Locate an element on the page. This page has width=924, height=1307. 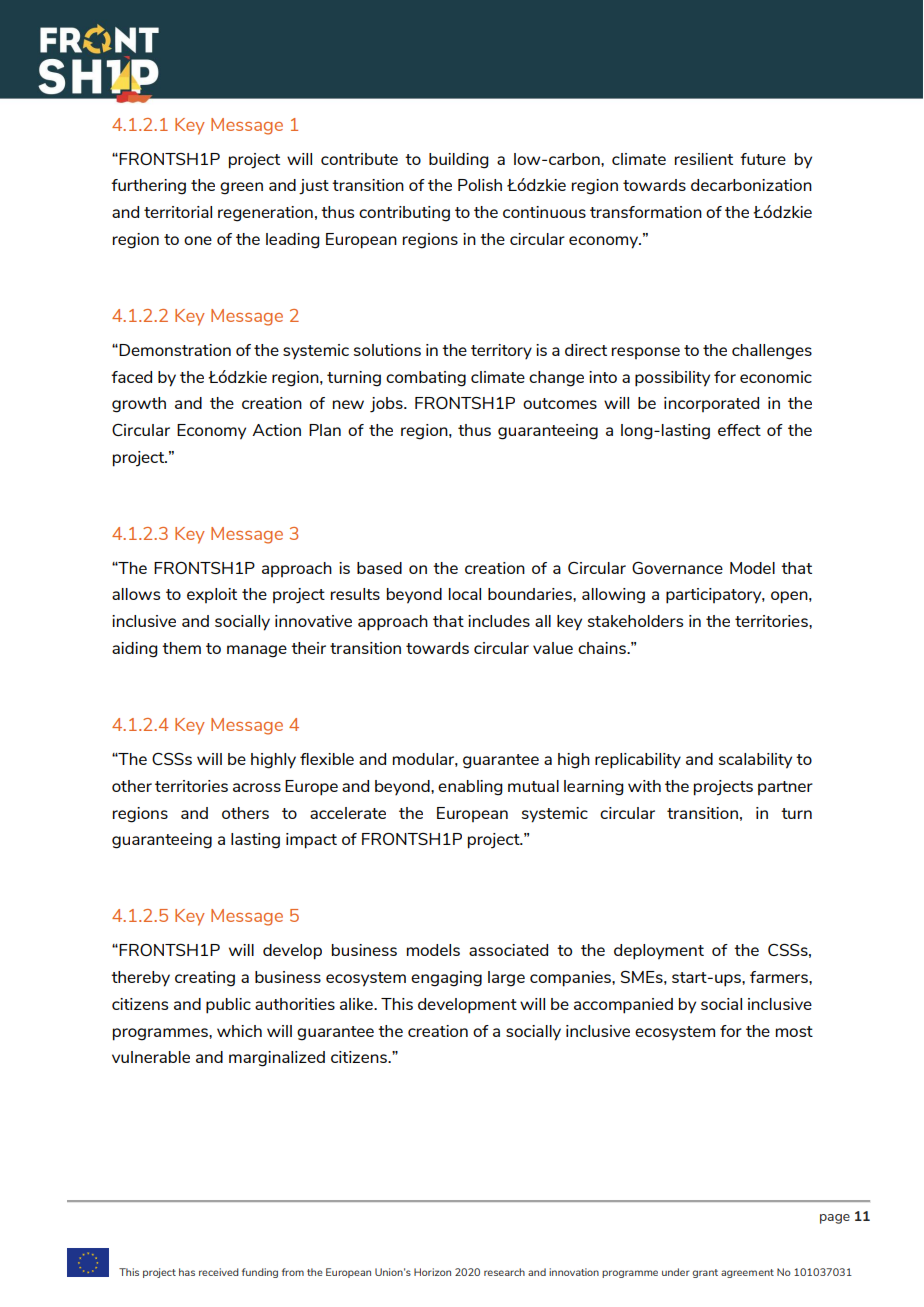
associated is located at coordinates (508, 950).
